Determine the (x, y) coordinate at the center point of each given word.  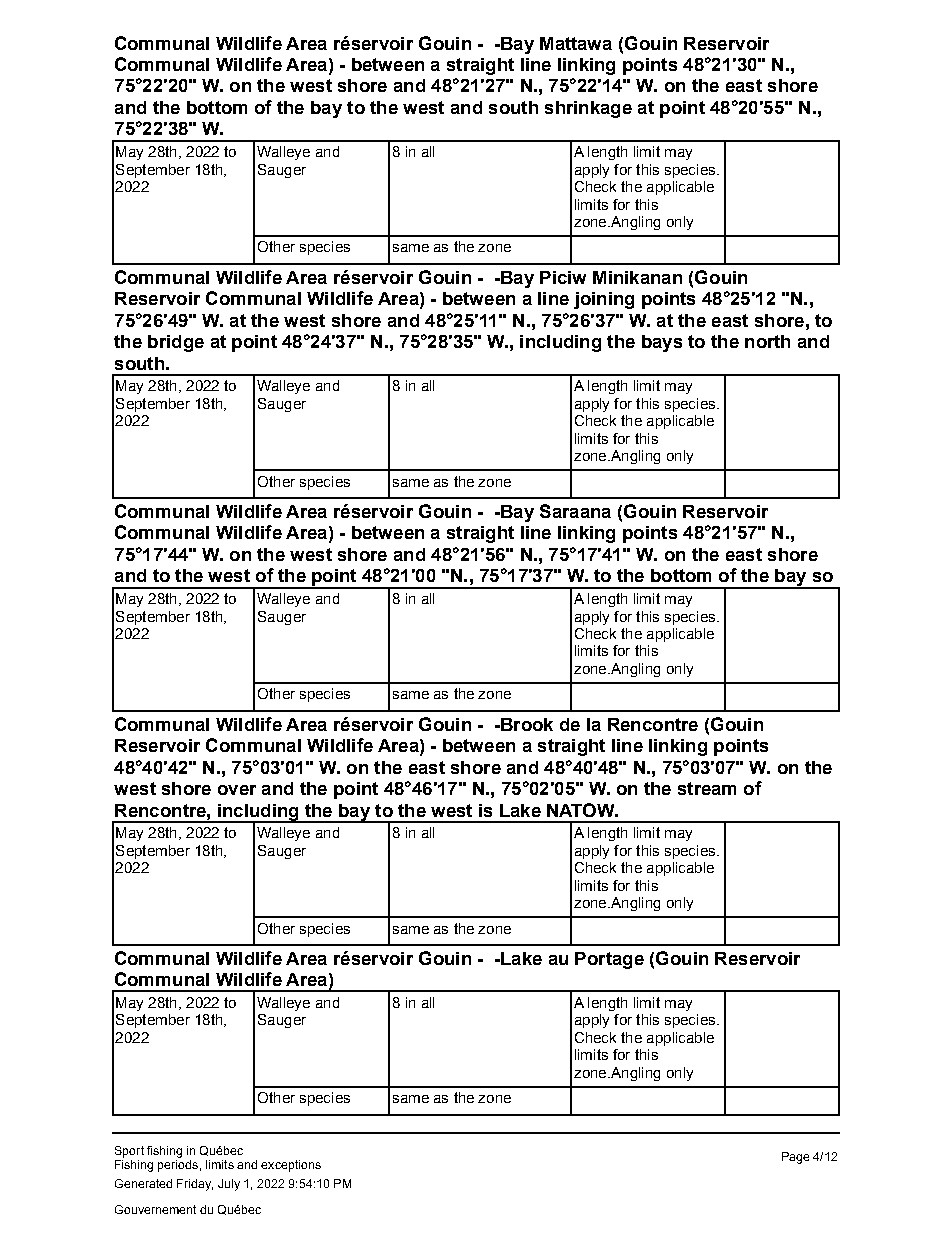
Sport (129, 1152)
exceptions (291, 1166)
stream (707, 788)
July (229, 1185)
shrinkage (588, 109)
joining (604, 300)
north (767, 341)
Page (795, 1158)
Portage (609, 960)
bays (662, 343)
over (237, 790)
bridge (176, 343)
